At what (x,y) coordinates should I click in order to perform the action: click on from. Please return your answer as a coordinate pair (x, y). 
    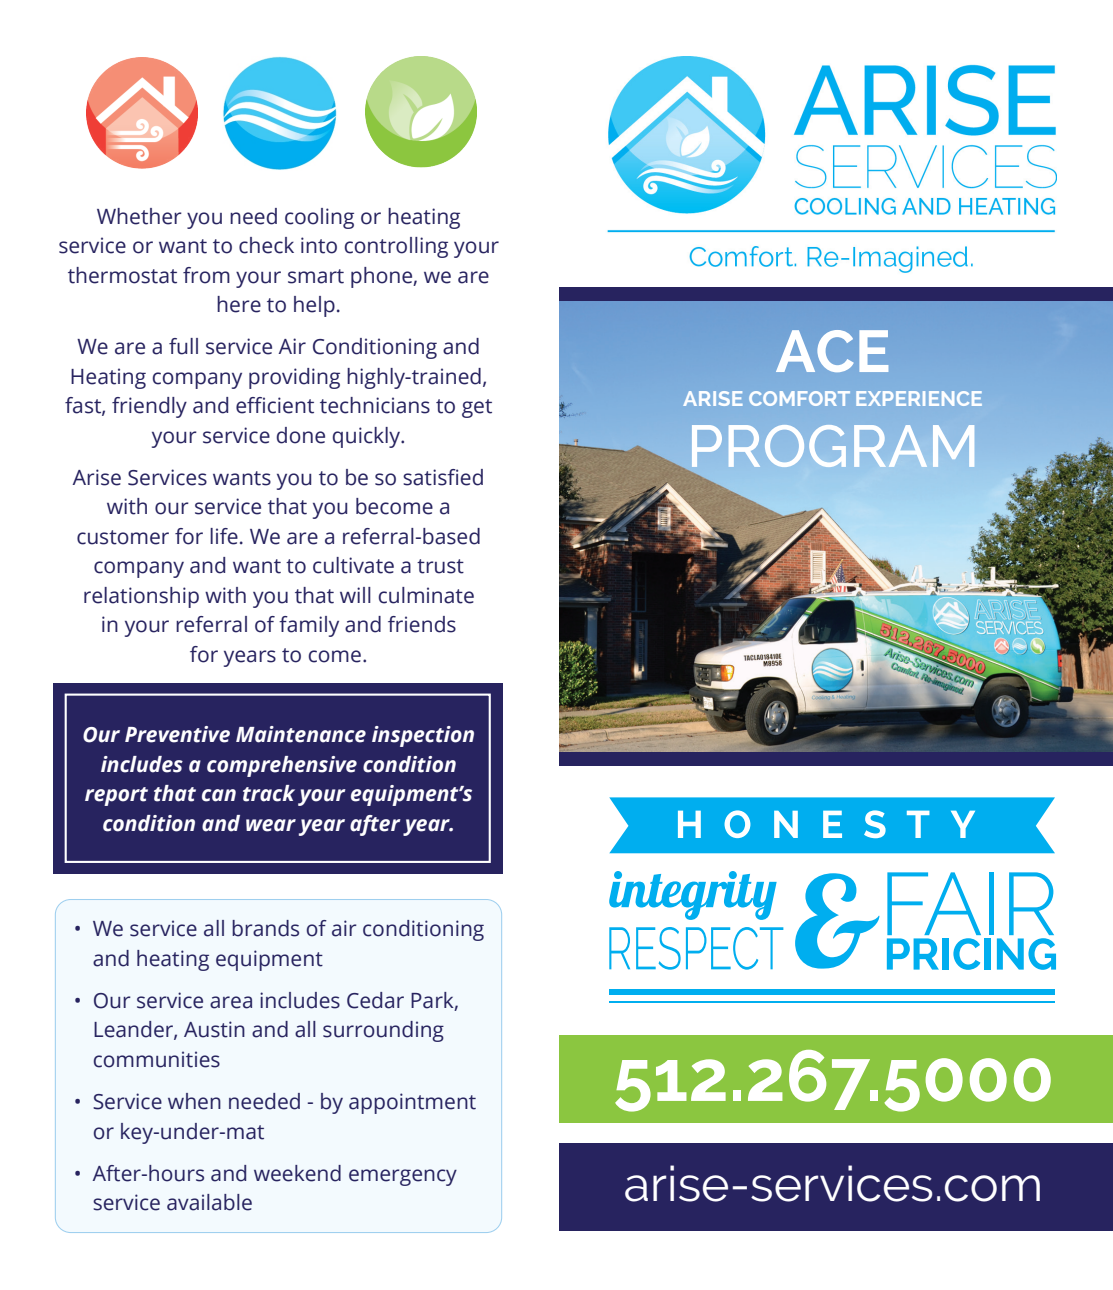
    Looking at the image, I should click on (206, 275).
